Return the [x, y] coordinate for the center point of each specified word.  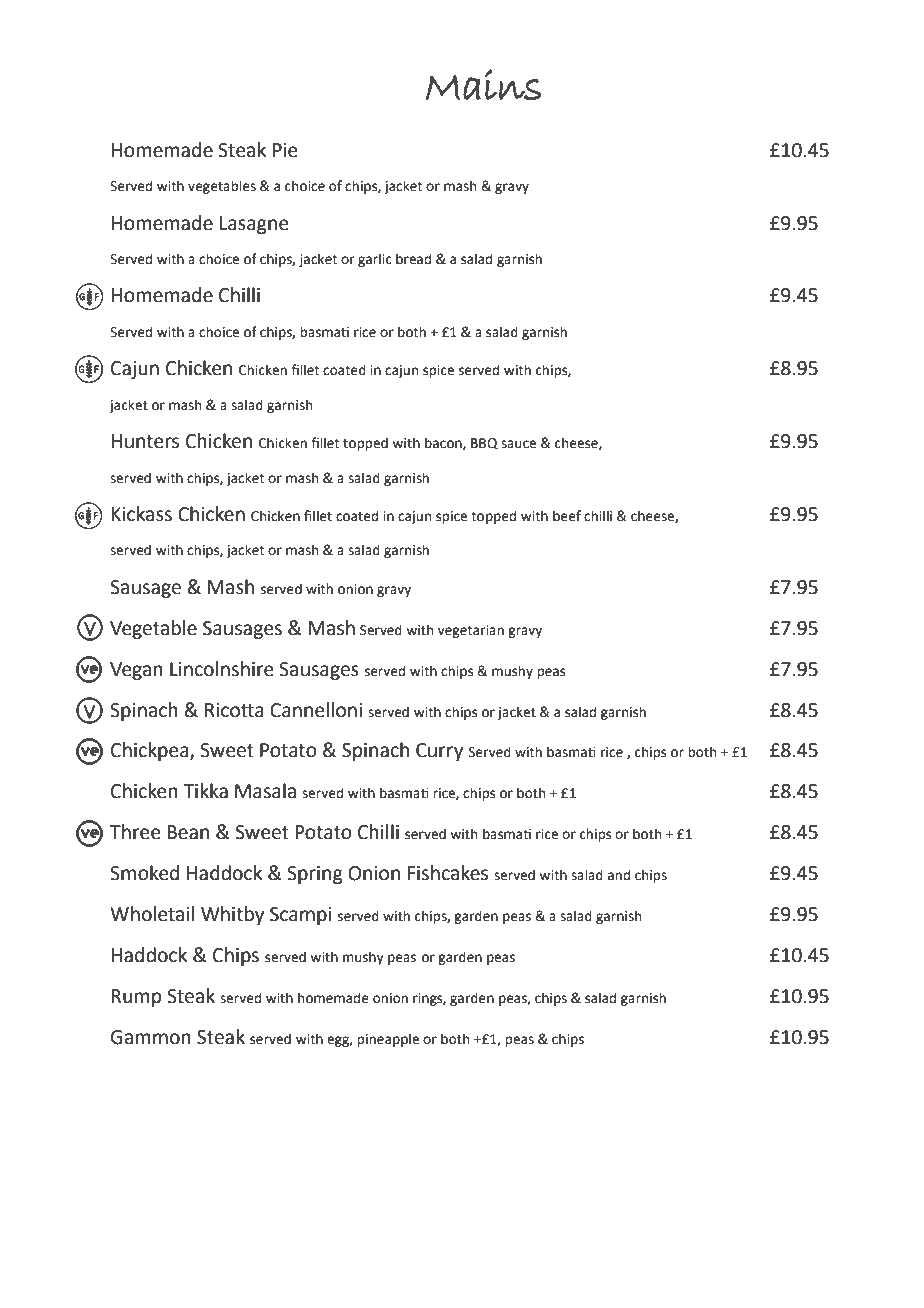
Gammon [151, 1037]
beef [567, 516]
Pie [285, 150]
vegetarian [471, 631]
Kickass [141, 514]
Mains [483, 84]
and [619, 875]
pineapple [388, 1040]
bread [413, 259]
